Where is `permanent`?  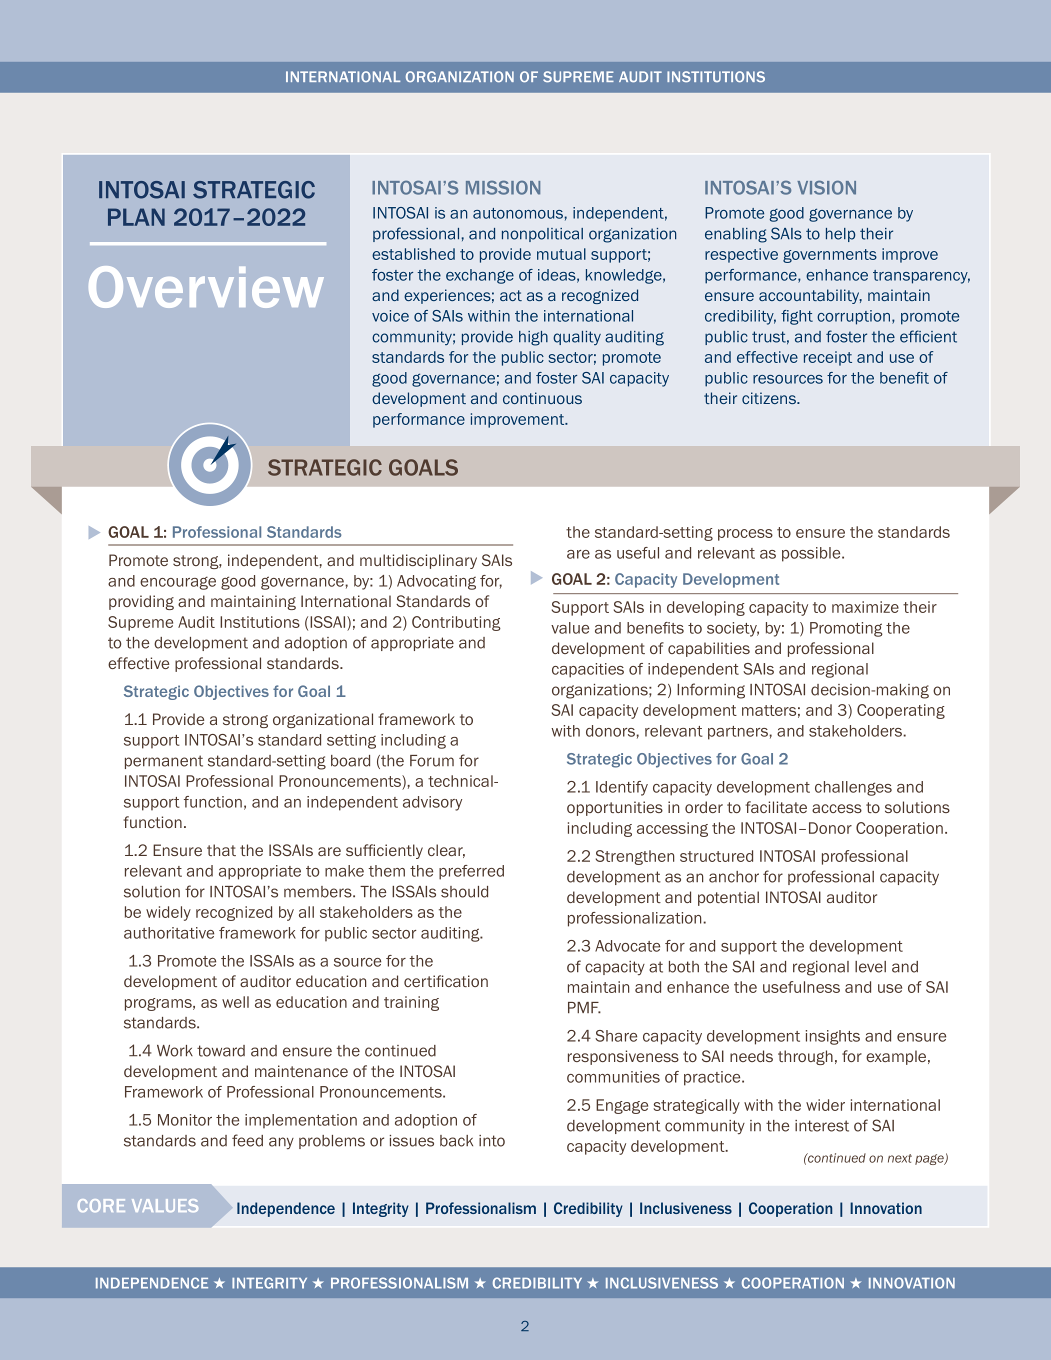 permanent is located at coordinates (164, 762).
